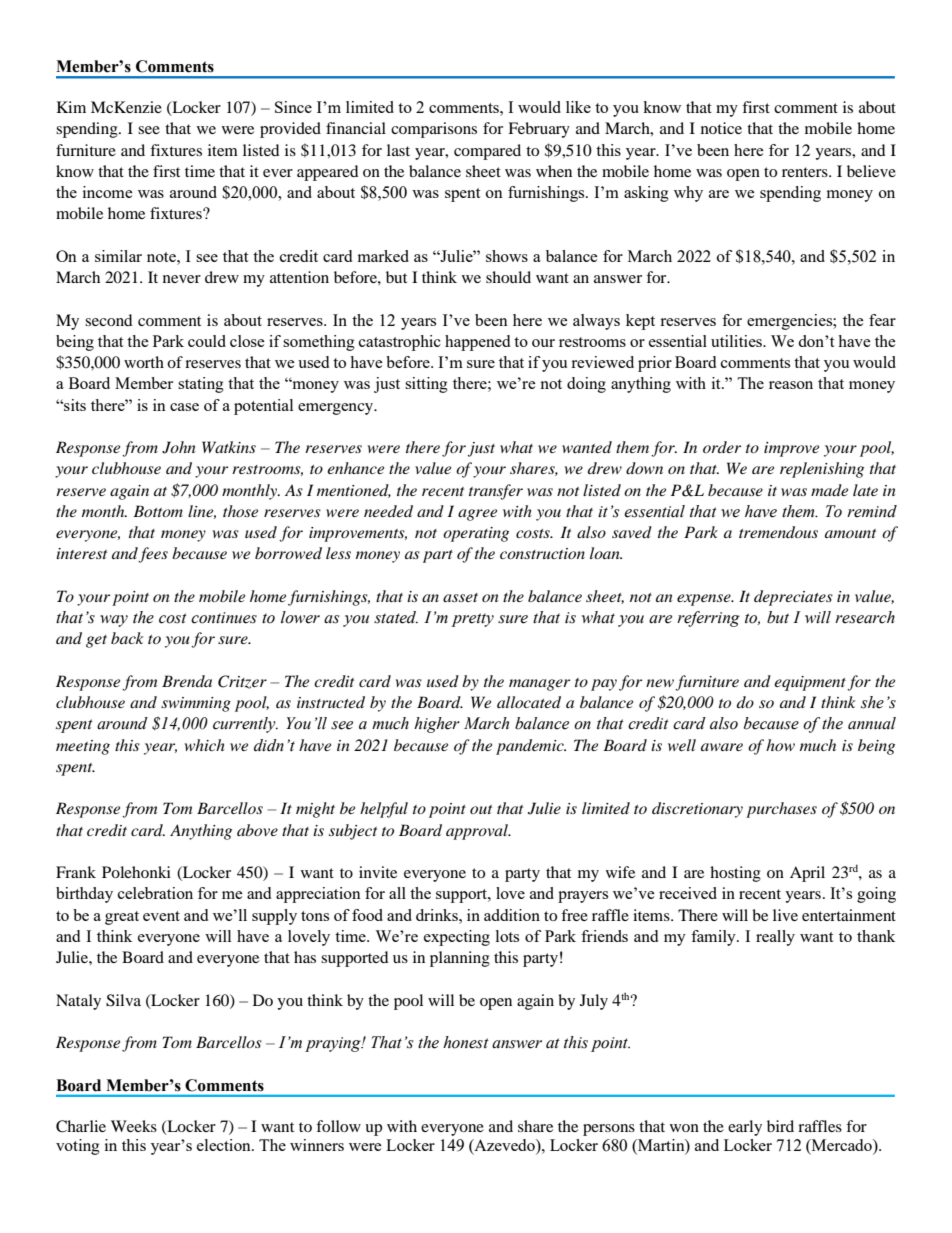 The width and height of the screenshot is (952, 1233). Describe the element at coordinates (466, 1042) in the screenshot. I see `honest` at that location.
